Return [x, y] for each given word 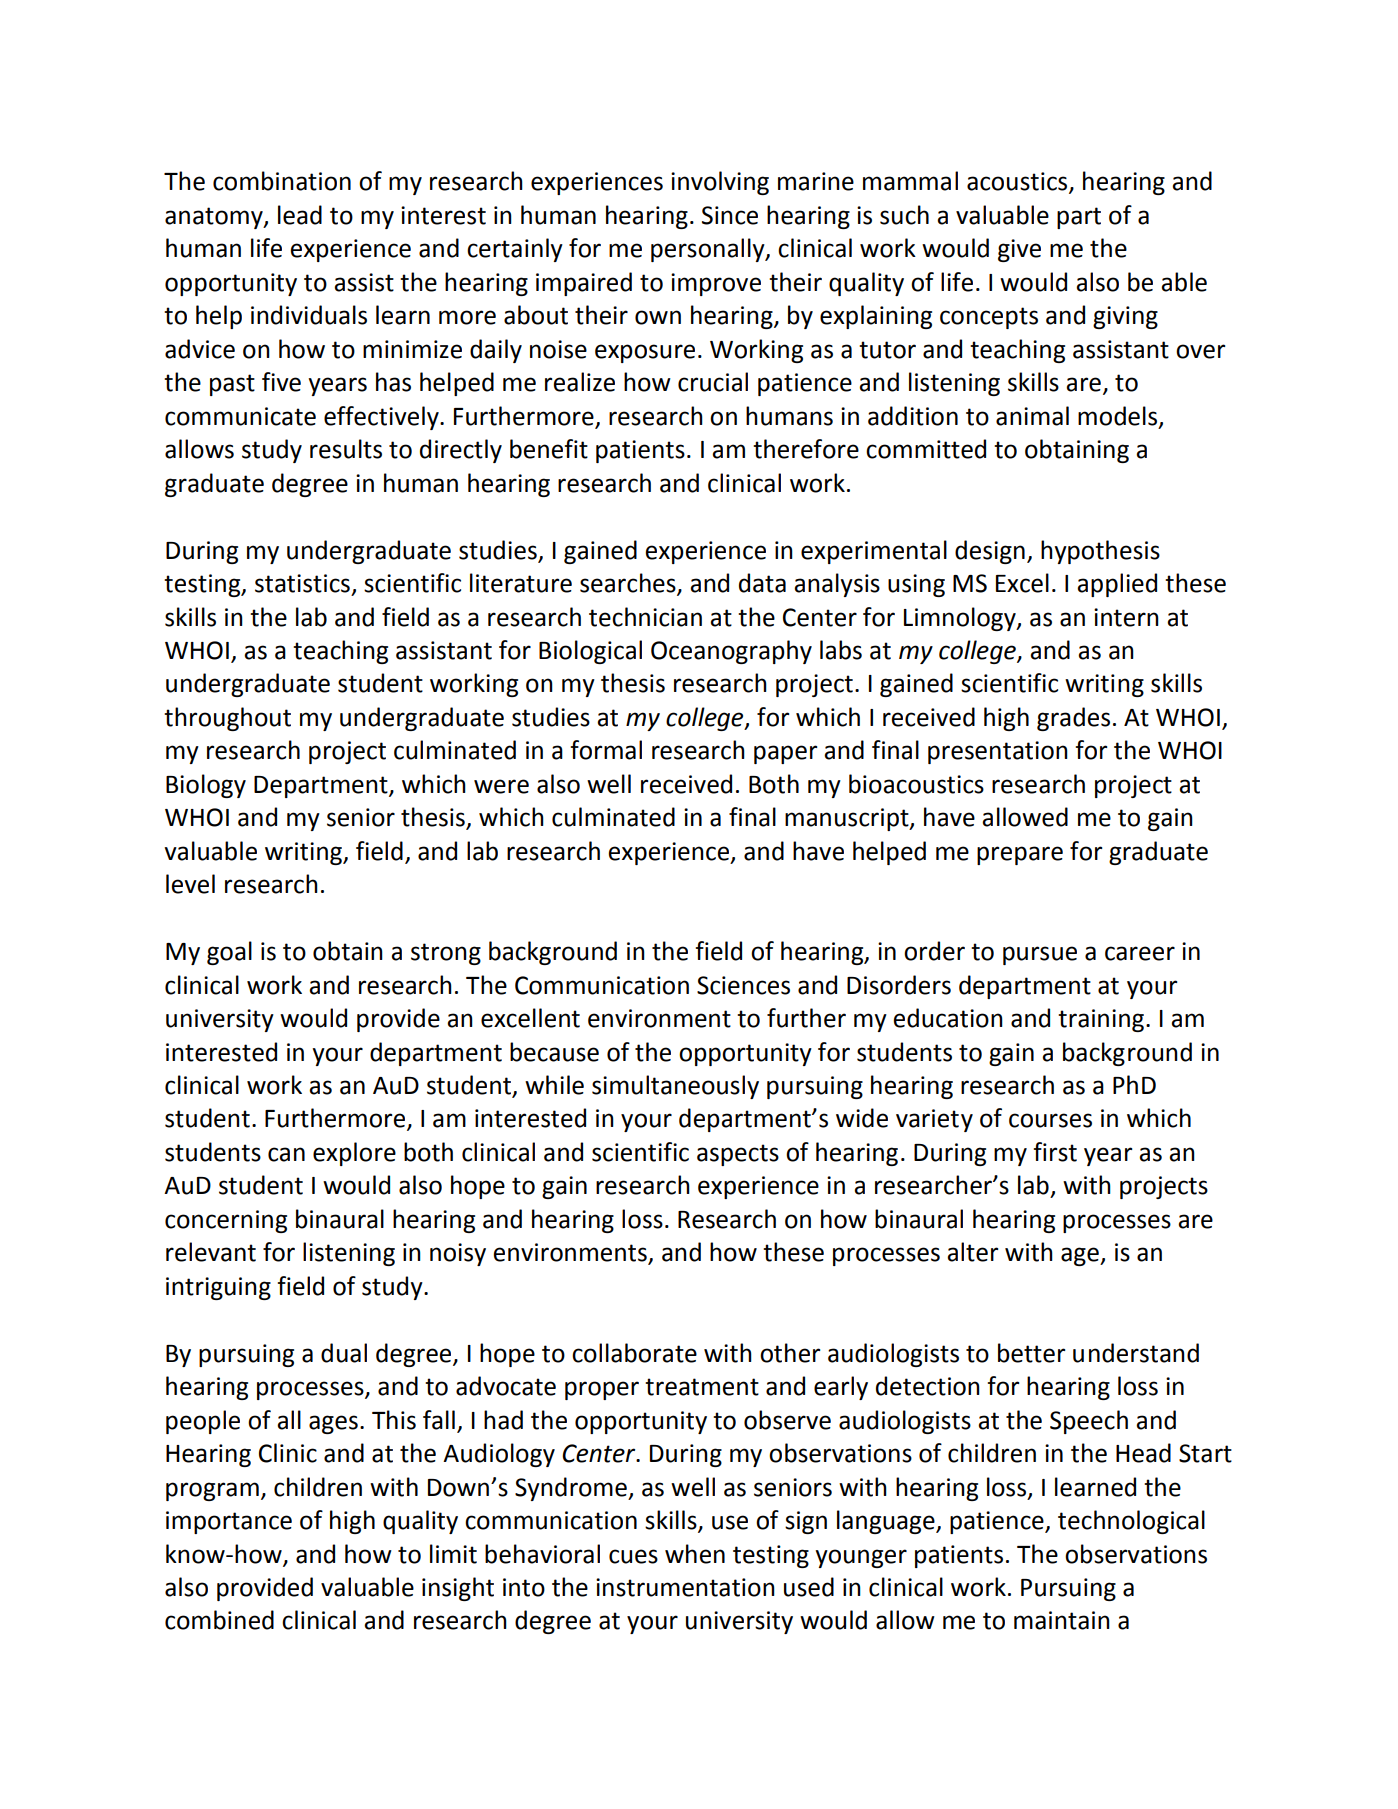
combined [219, 1620]
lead [300, 215]
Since [730, 215]
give [1019, 250]
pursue [1040, 955]
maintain [1062, 1620]
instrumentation [685, 1587]
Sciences [743, 985]
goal [229, 953]
